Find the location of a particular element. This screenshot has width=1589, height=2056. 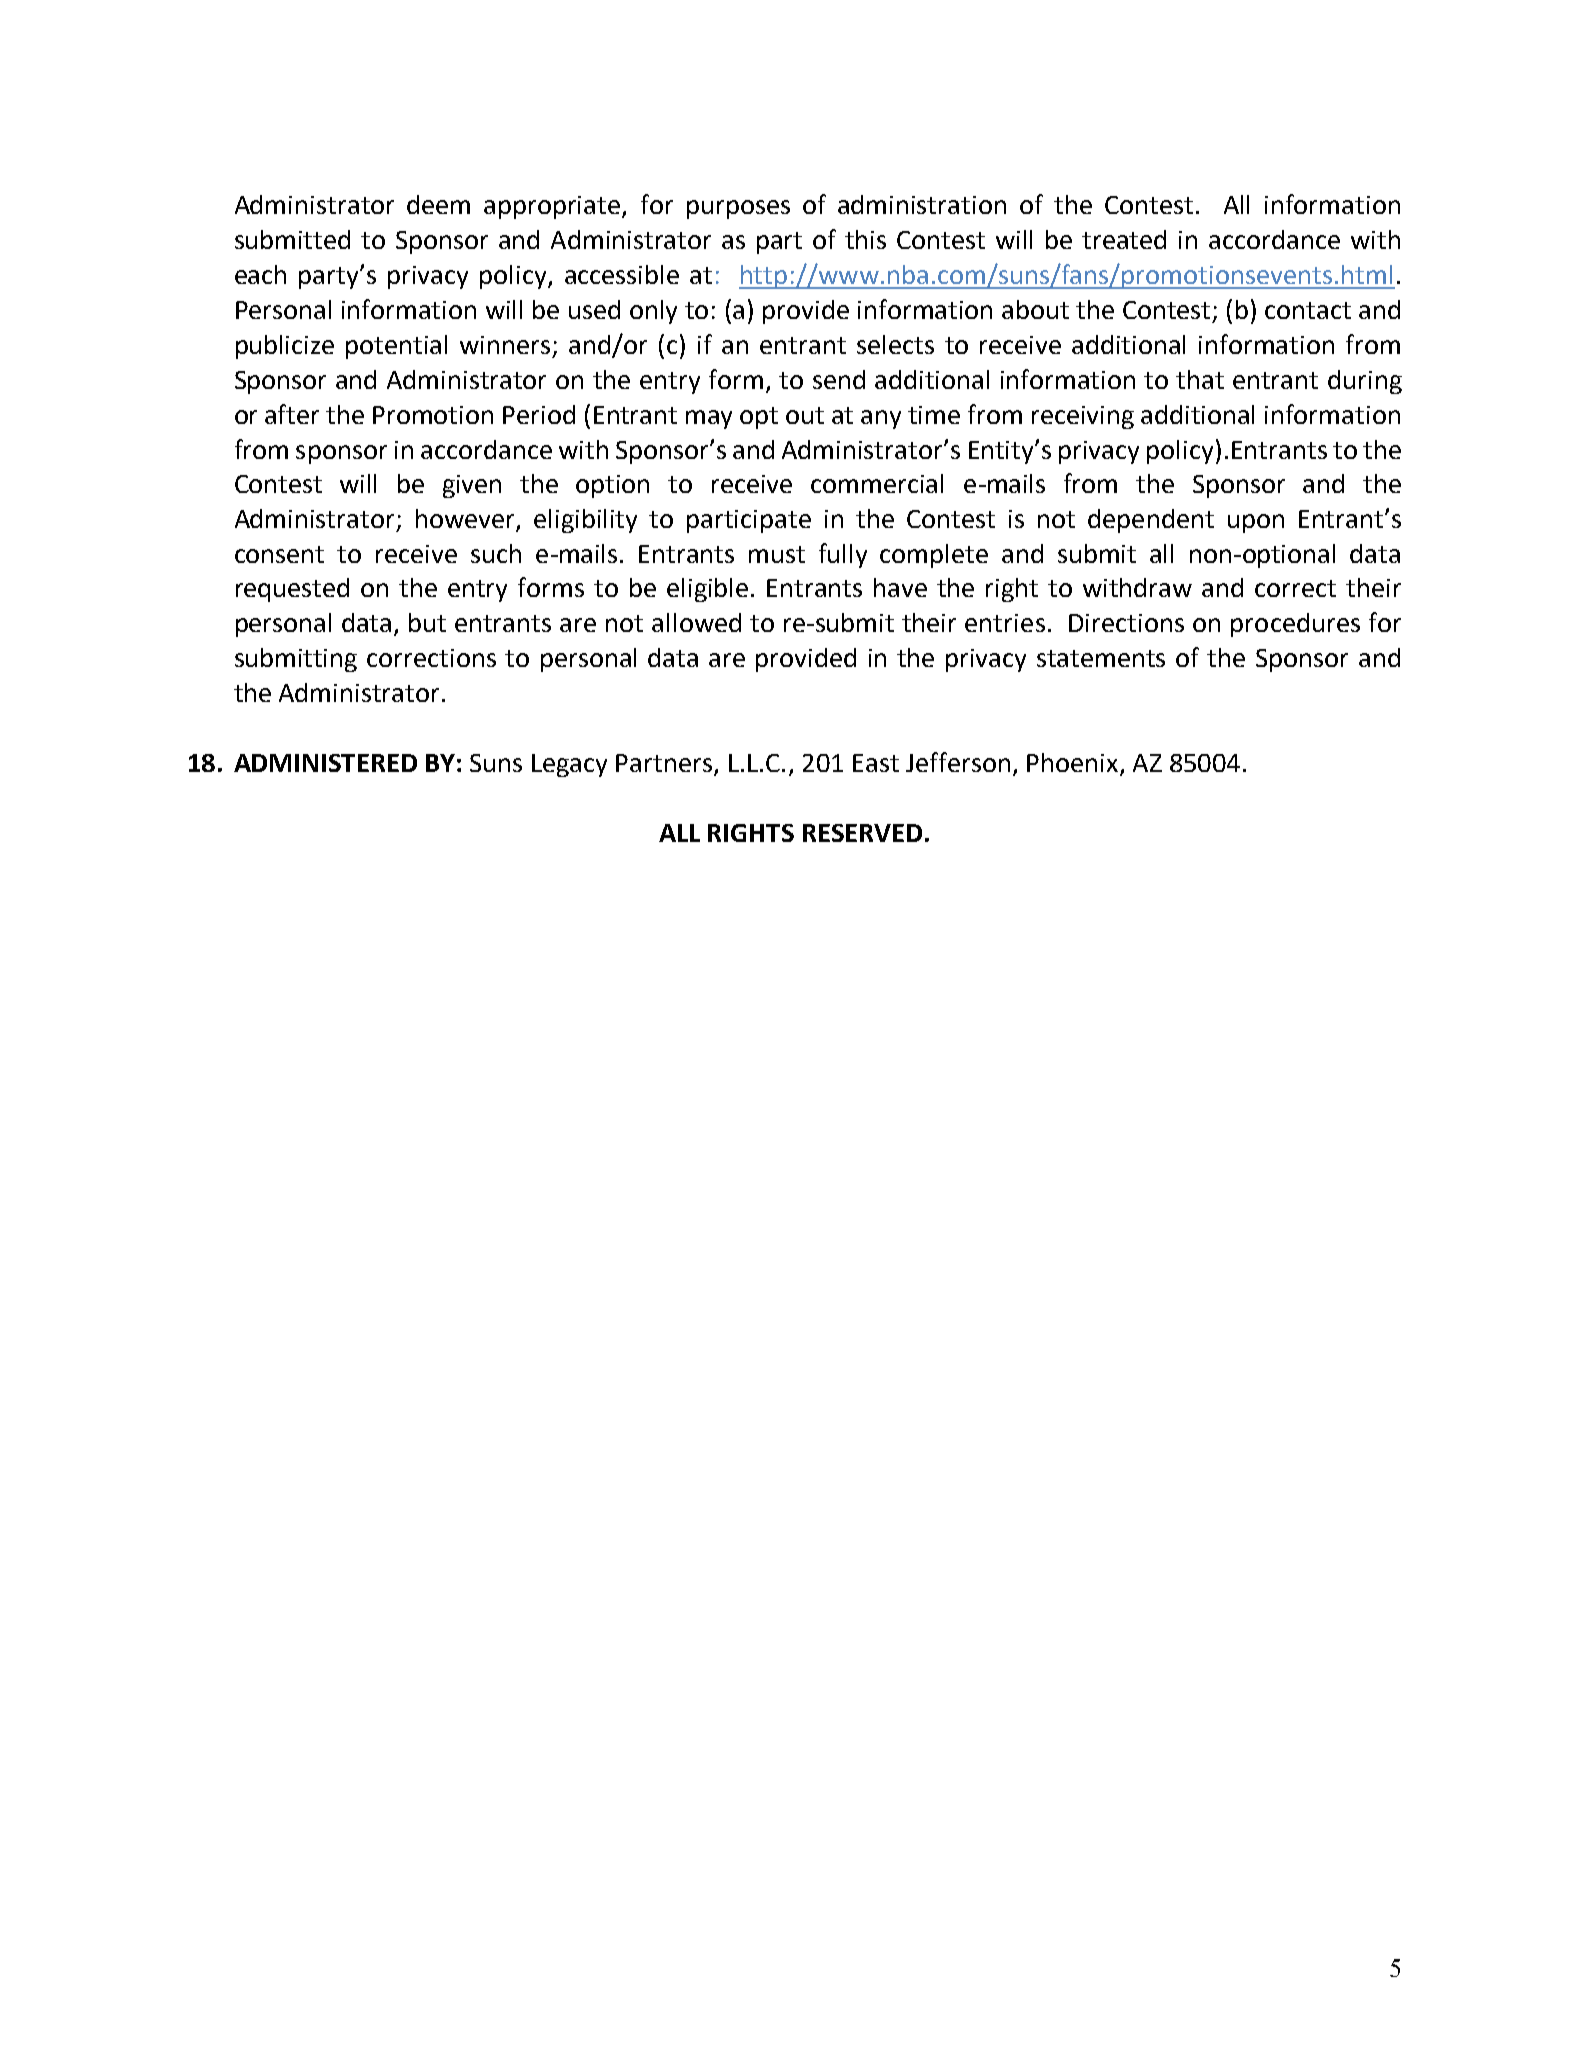

potential is located at coordinates (396, 347).
